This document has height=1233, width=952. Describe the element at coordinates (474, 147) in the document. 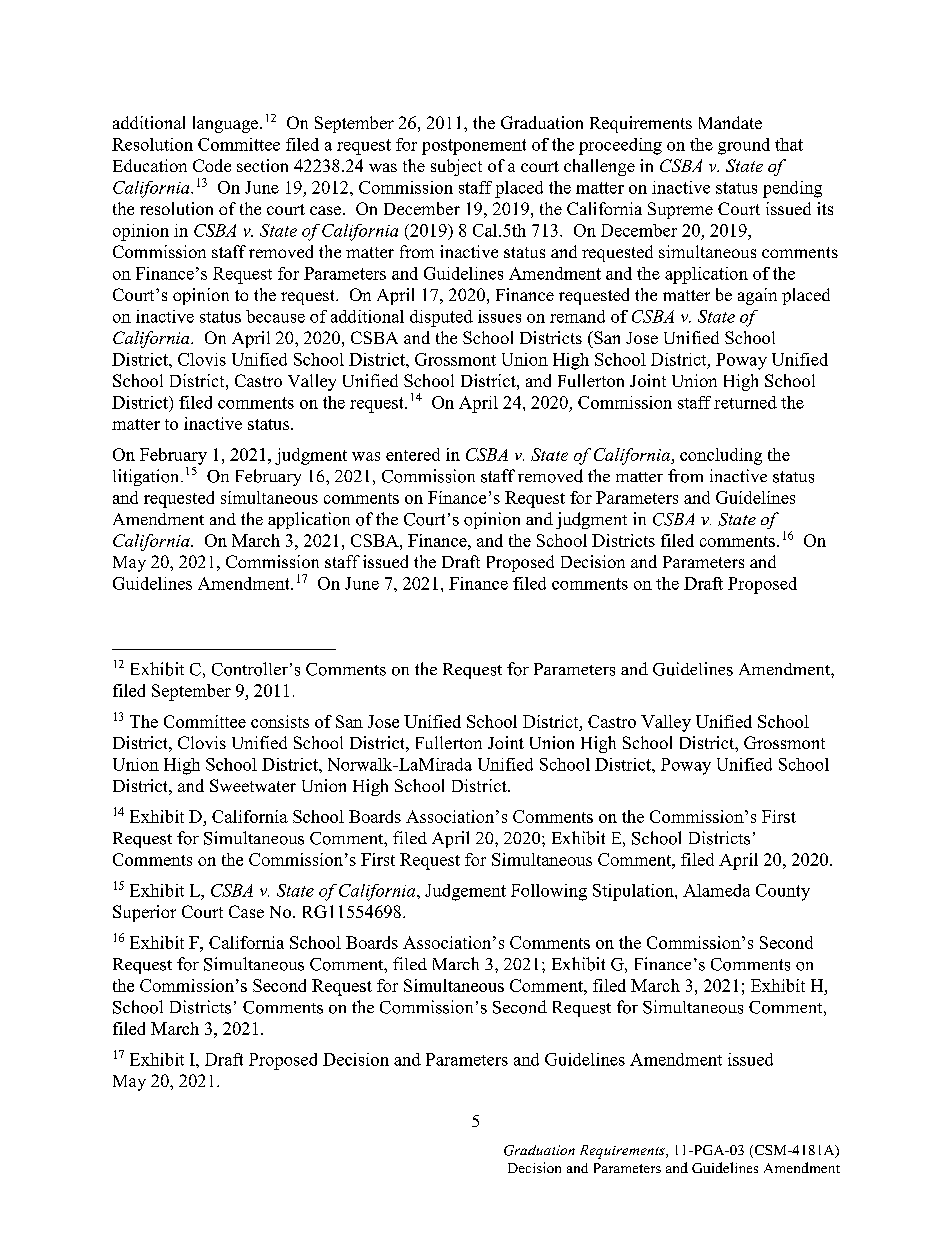

I see `postponement` at that location.
